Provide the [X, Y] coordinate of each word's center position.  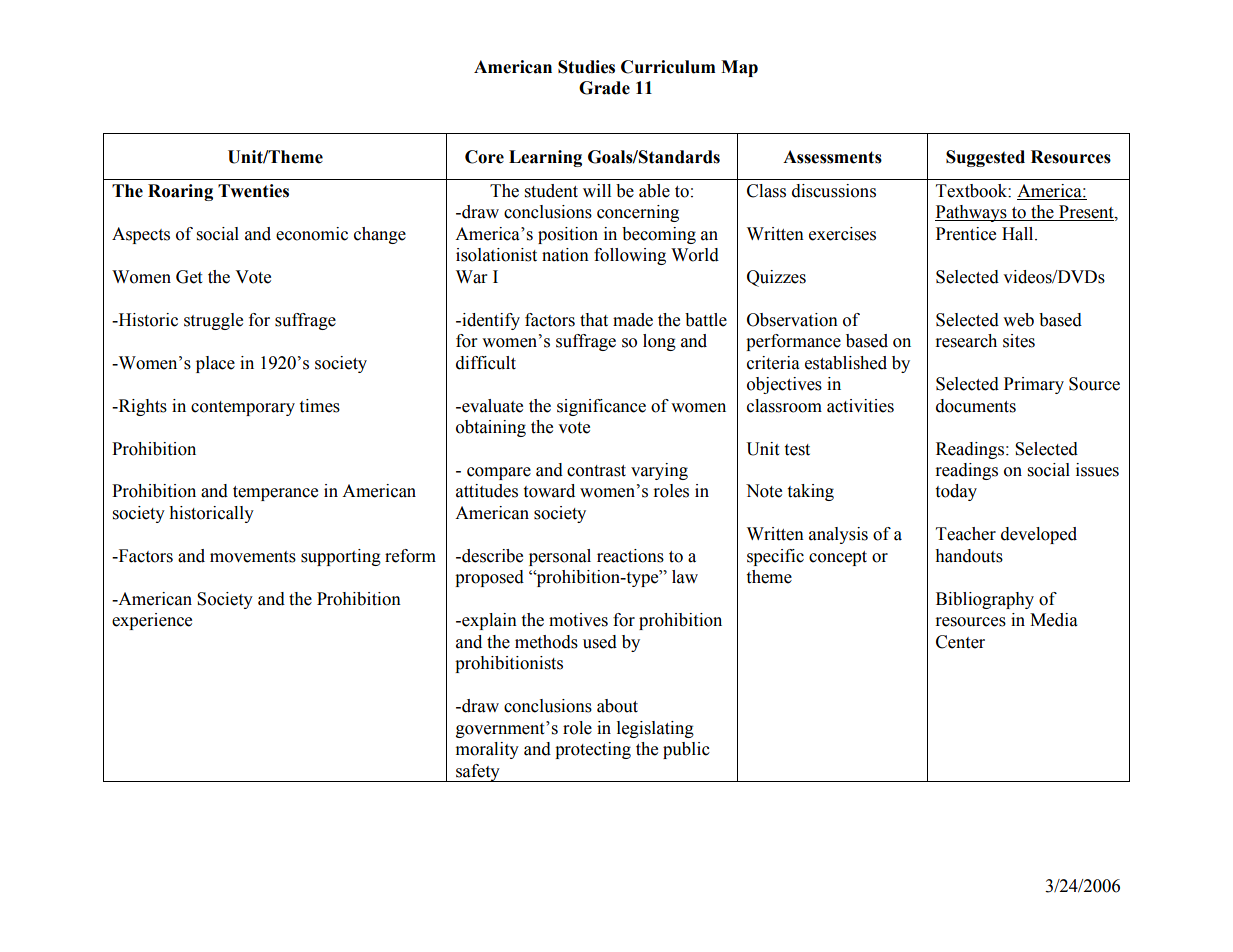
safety [478, 773]
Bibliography [985, 600]
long [659, 342]
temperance [275, 493]
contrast [596, 471]
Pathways [972, 213]
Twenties [253, 191]
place [215, 364]
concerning [638, 213]
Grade [604, 88]
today [956, 492]
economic [312, 234]
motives [578, 620]
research [966, 341]
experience [152, 621]
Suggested [985, 158]
